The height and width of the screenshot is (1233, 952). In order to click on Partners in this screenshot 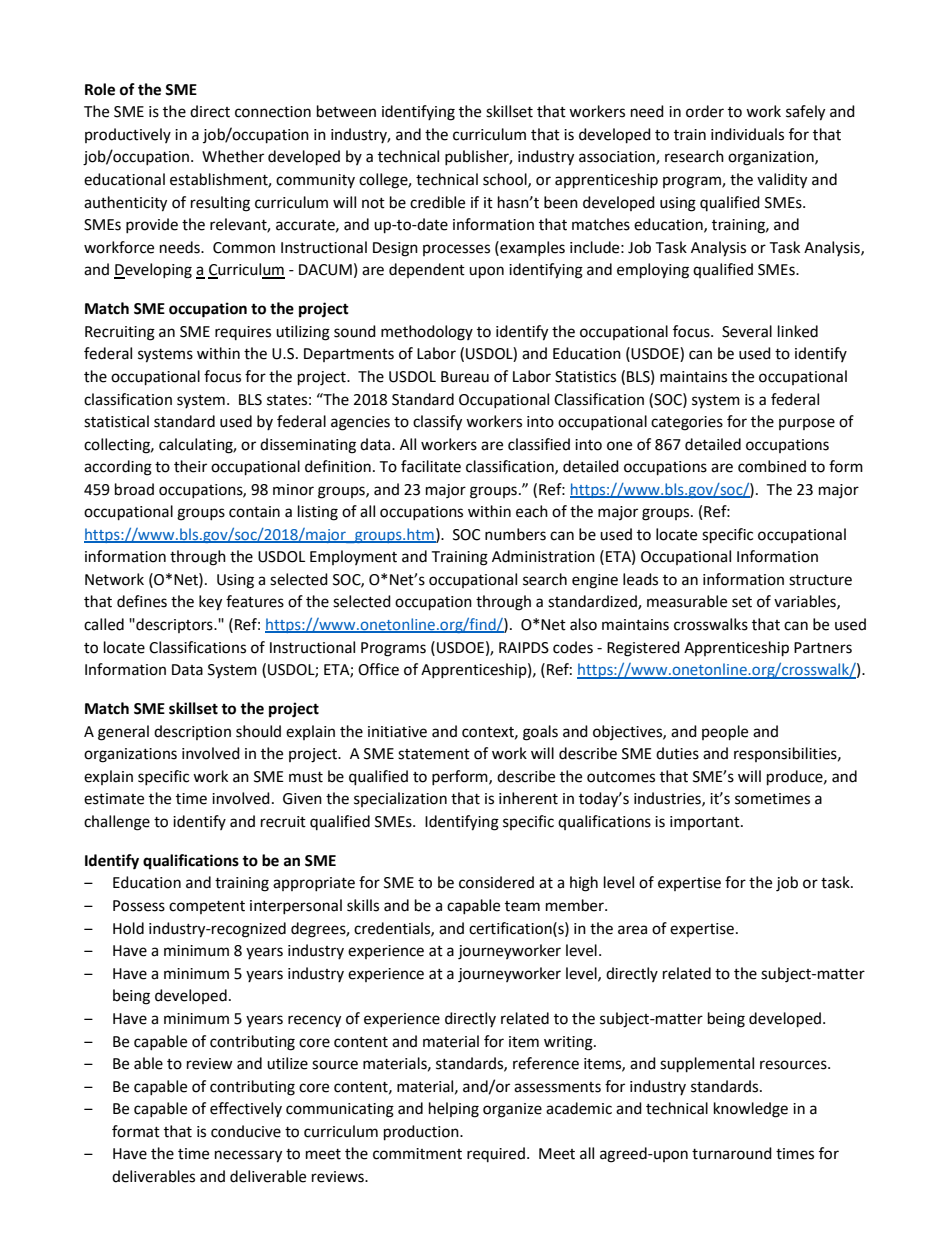, I will do `click(823, 648)`.
